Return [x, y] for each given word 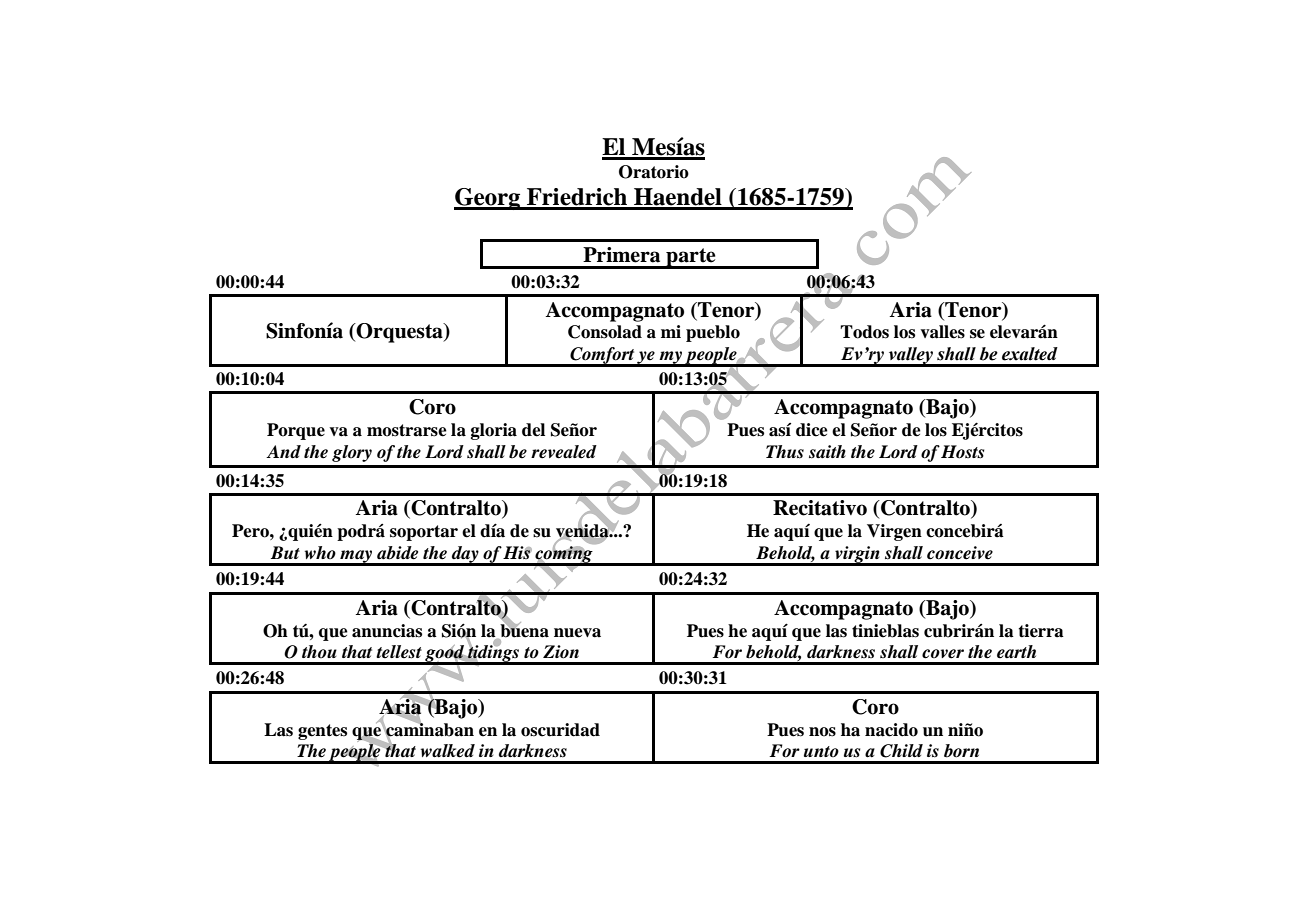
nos [822, 732]
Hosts [962, 452]
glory [352, 453]
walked [448, 751]
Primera [621, 255]
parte [691, 258]
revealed [564, 452]
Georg [488, 199]
